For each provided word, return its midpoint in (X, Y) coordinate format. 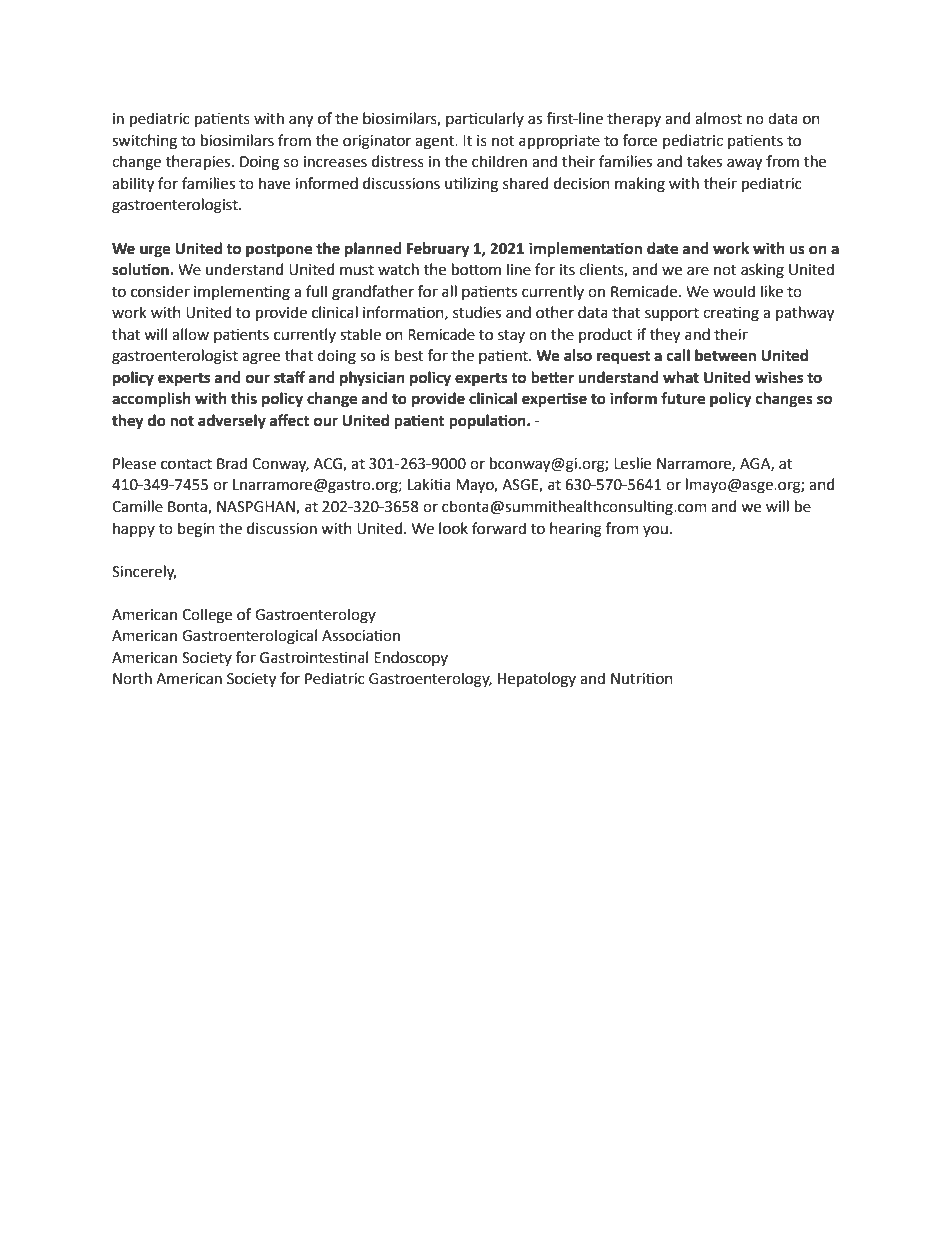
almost (718, 118)
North (132, 678)
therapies (199, 162)
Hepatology (537, 680)
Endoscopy (411, 658)
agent (435, 143)
